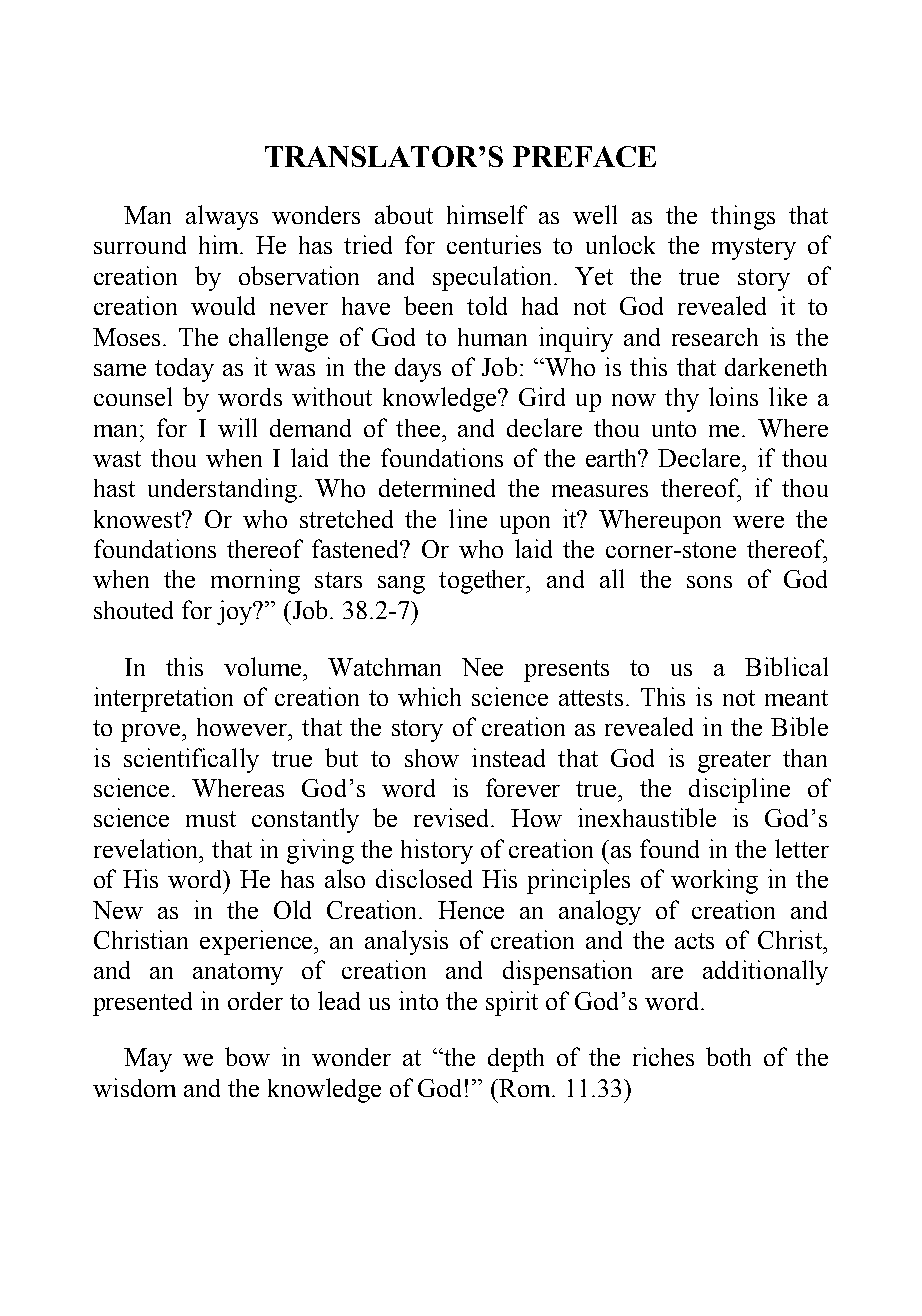 The width and height of the page is (922, 1316). Describe the element at coordinates (148, 1060) in the page. I see `May` at that location.
